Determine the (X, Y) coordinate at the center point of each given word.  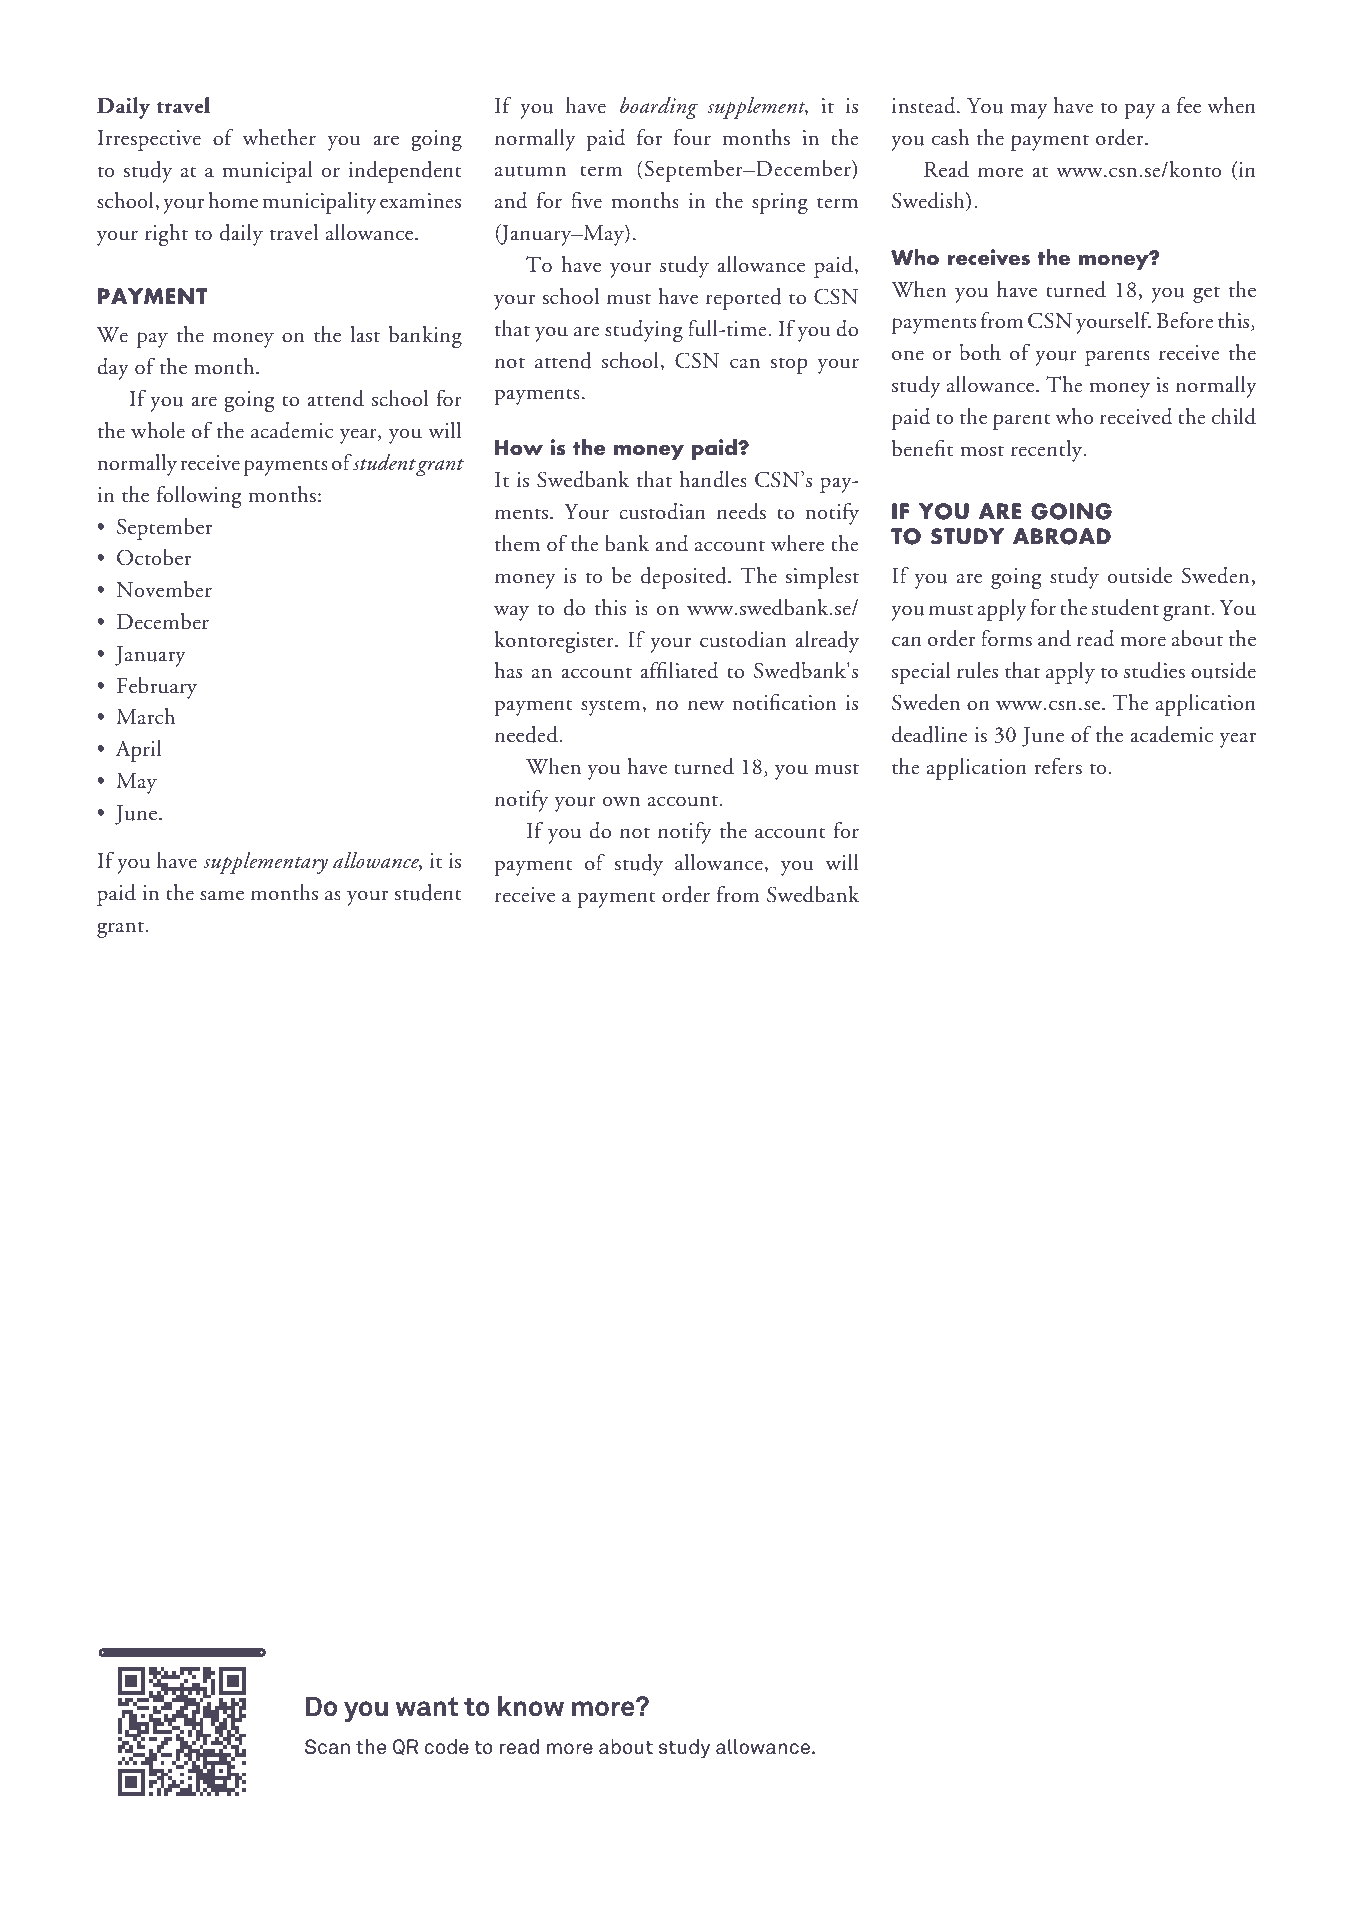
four (692, 137)
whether (279, 137)
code (447, 1747)
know (531, 1706)
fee (1189, 105)
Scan (327, 1747)
